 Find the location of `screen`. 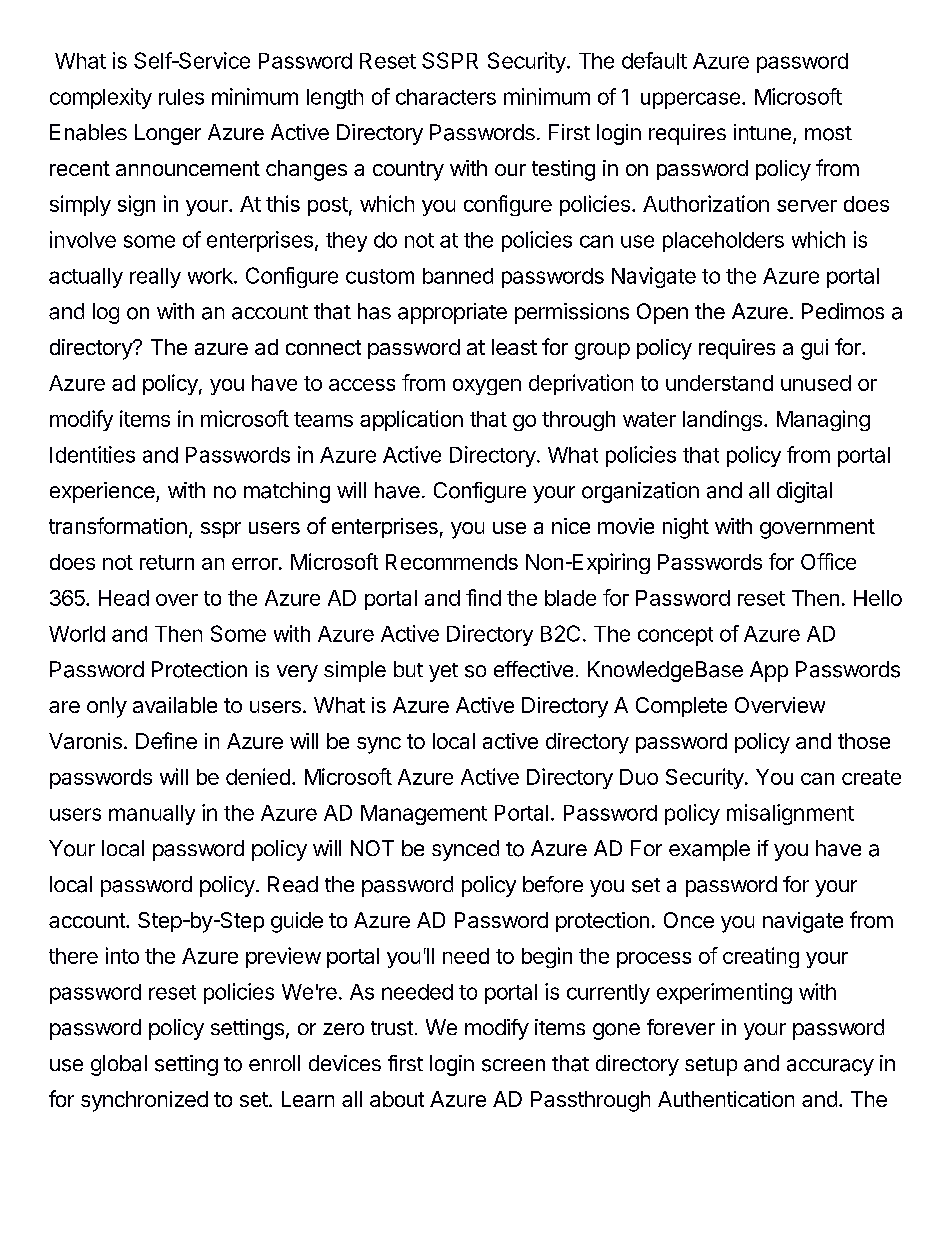

screen is located at coordinates (513, 1065).
